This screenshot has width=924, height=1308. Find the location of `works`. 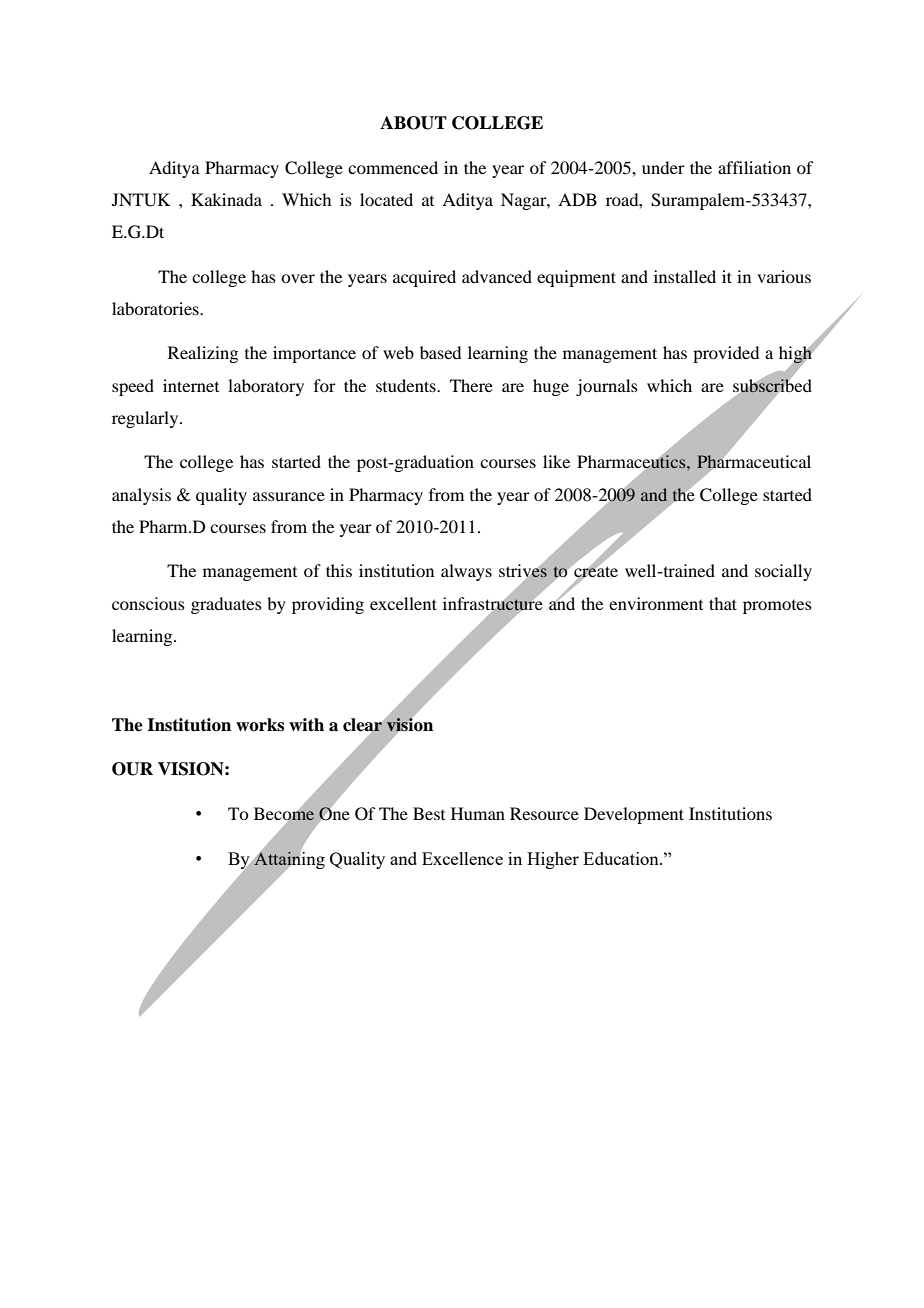

works is located at coordinates (260, 725).
